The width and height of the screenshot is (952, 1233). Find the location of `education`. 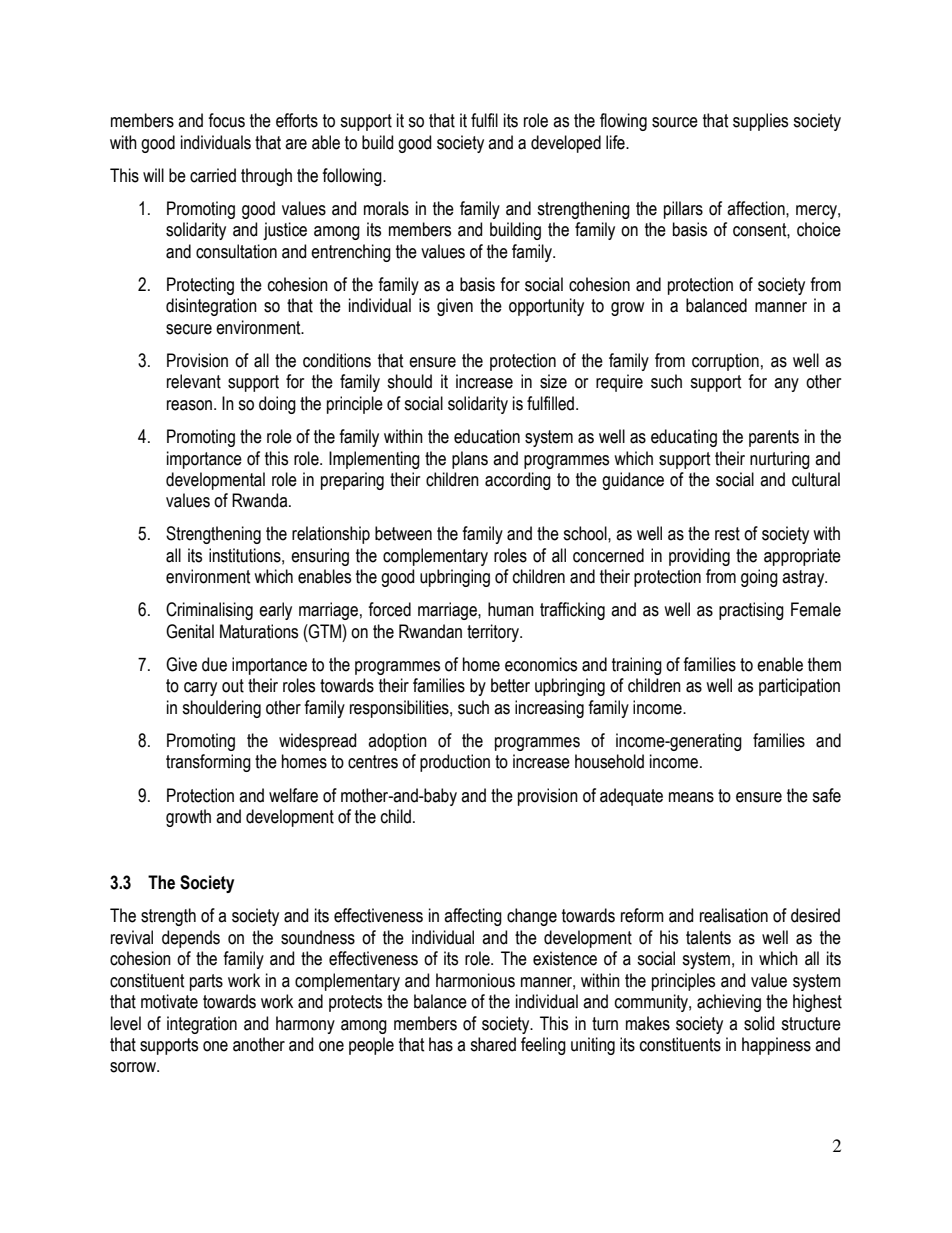

education is located at coordinates (487, 436).
